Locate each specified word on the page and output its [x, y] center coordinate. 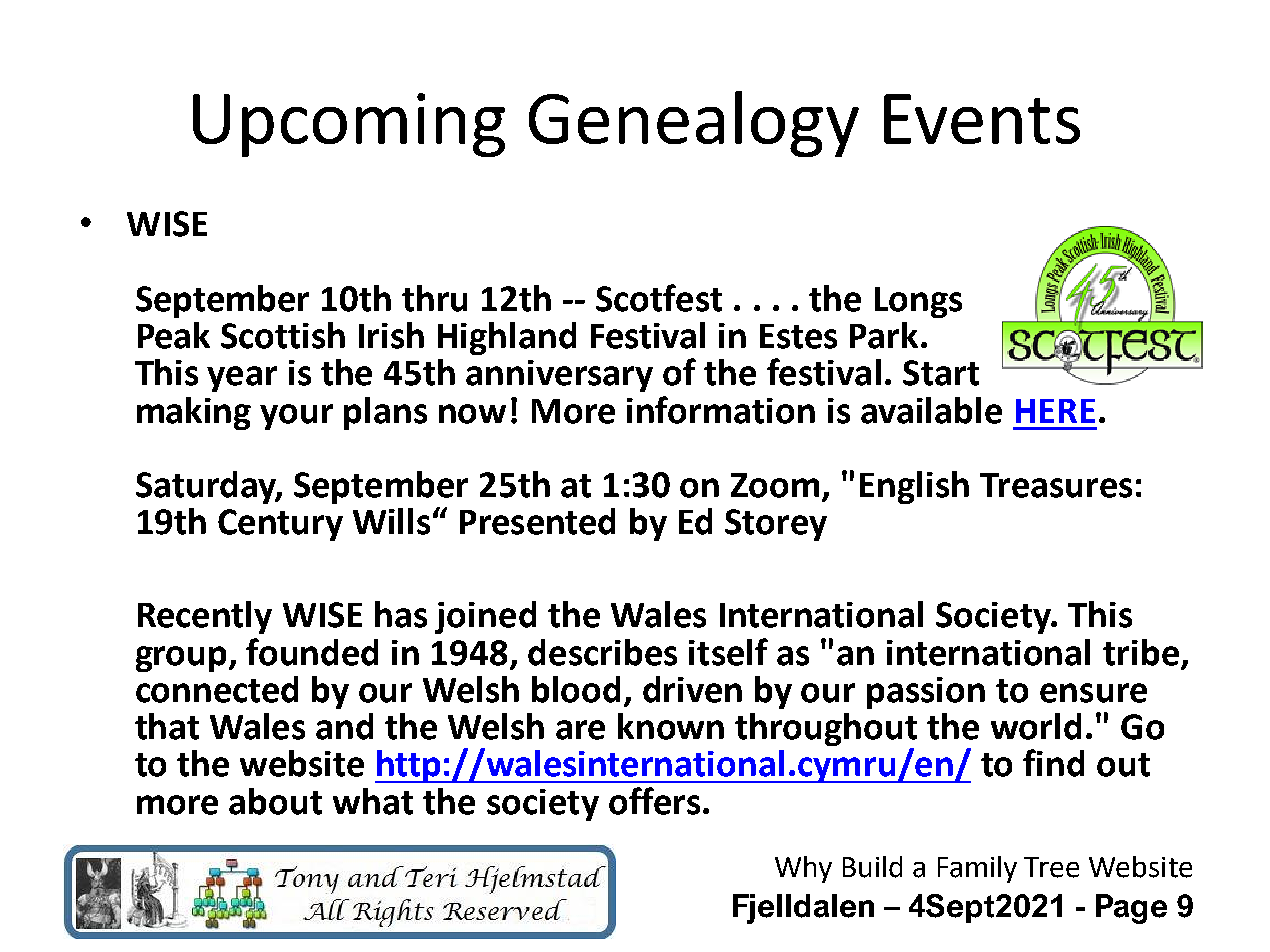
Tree [1051, 867]
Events [982, 119]
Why [803, 869]
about [275, 801]
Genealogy [694, 124]
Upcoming [349, 125]
